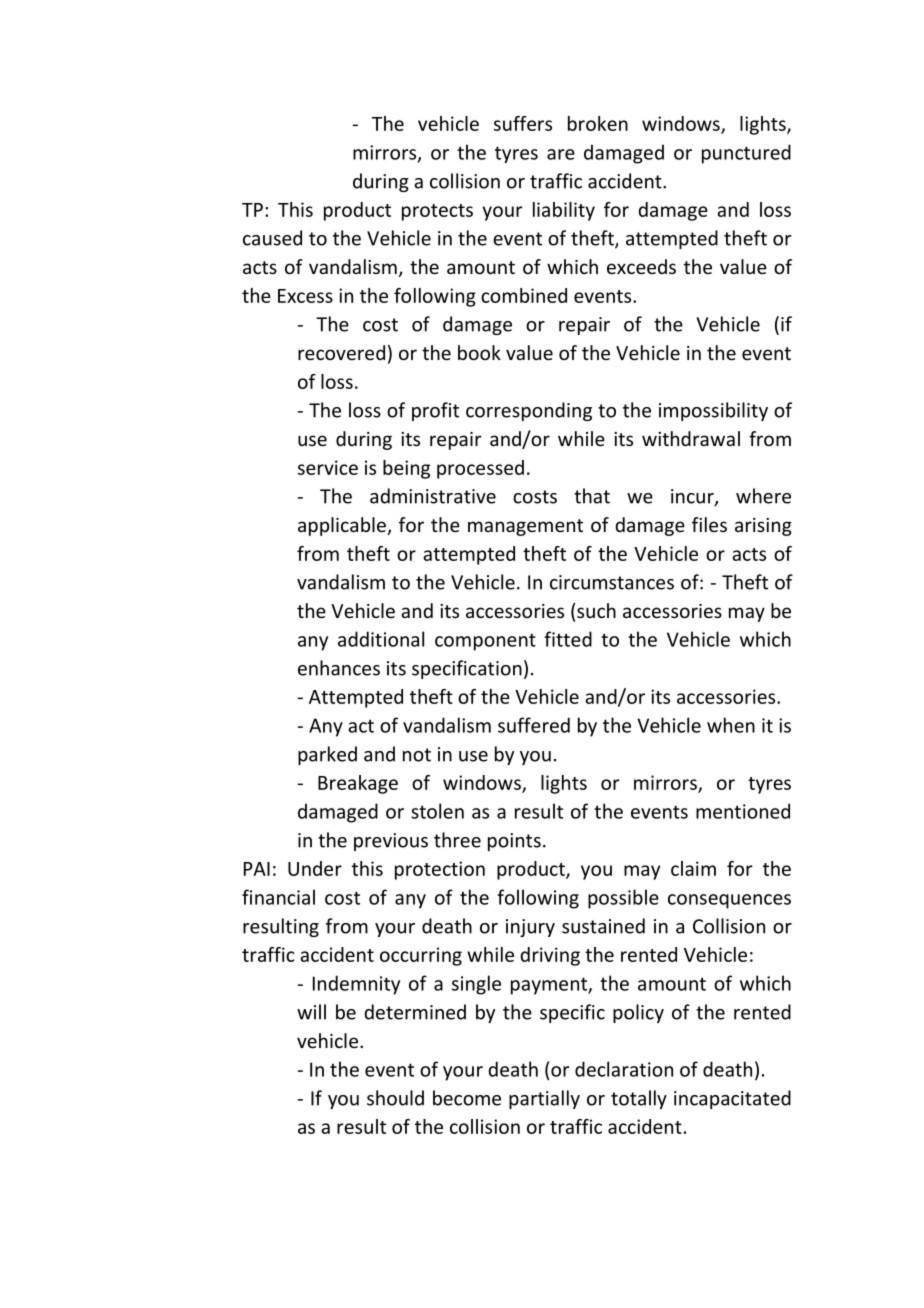 This page has height=1308, width=924. Describe the element at coordinates (480, 469) in the page. I see `processed` at that location.
